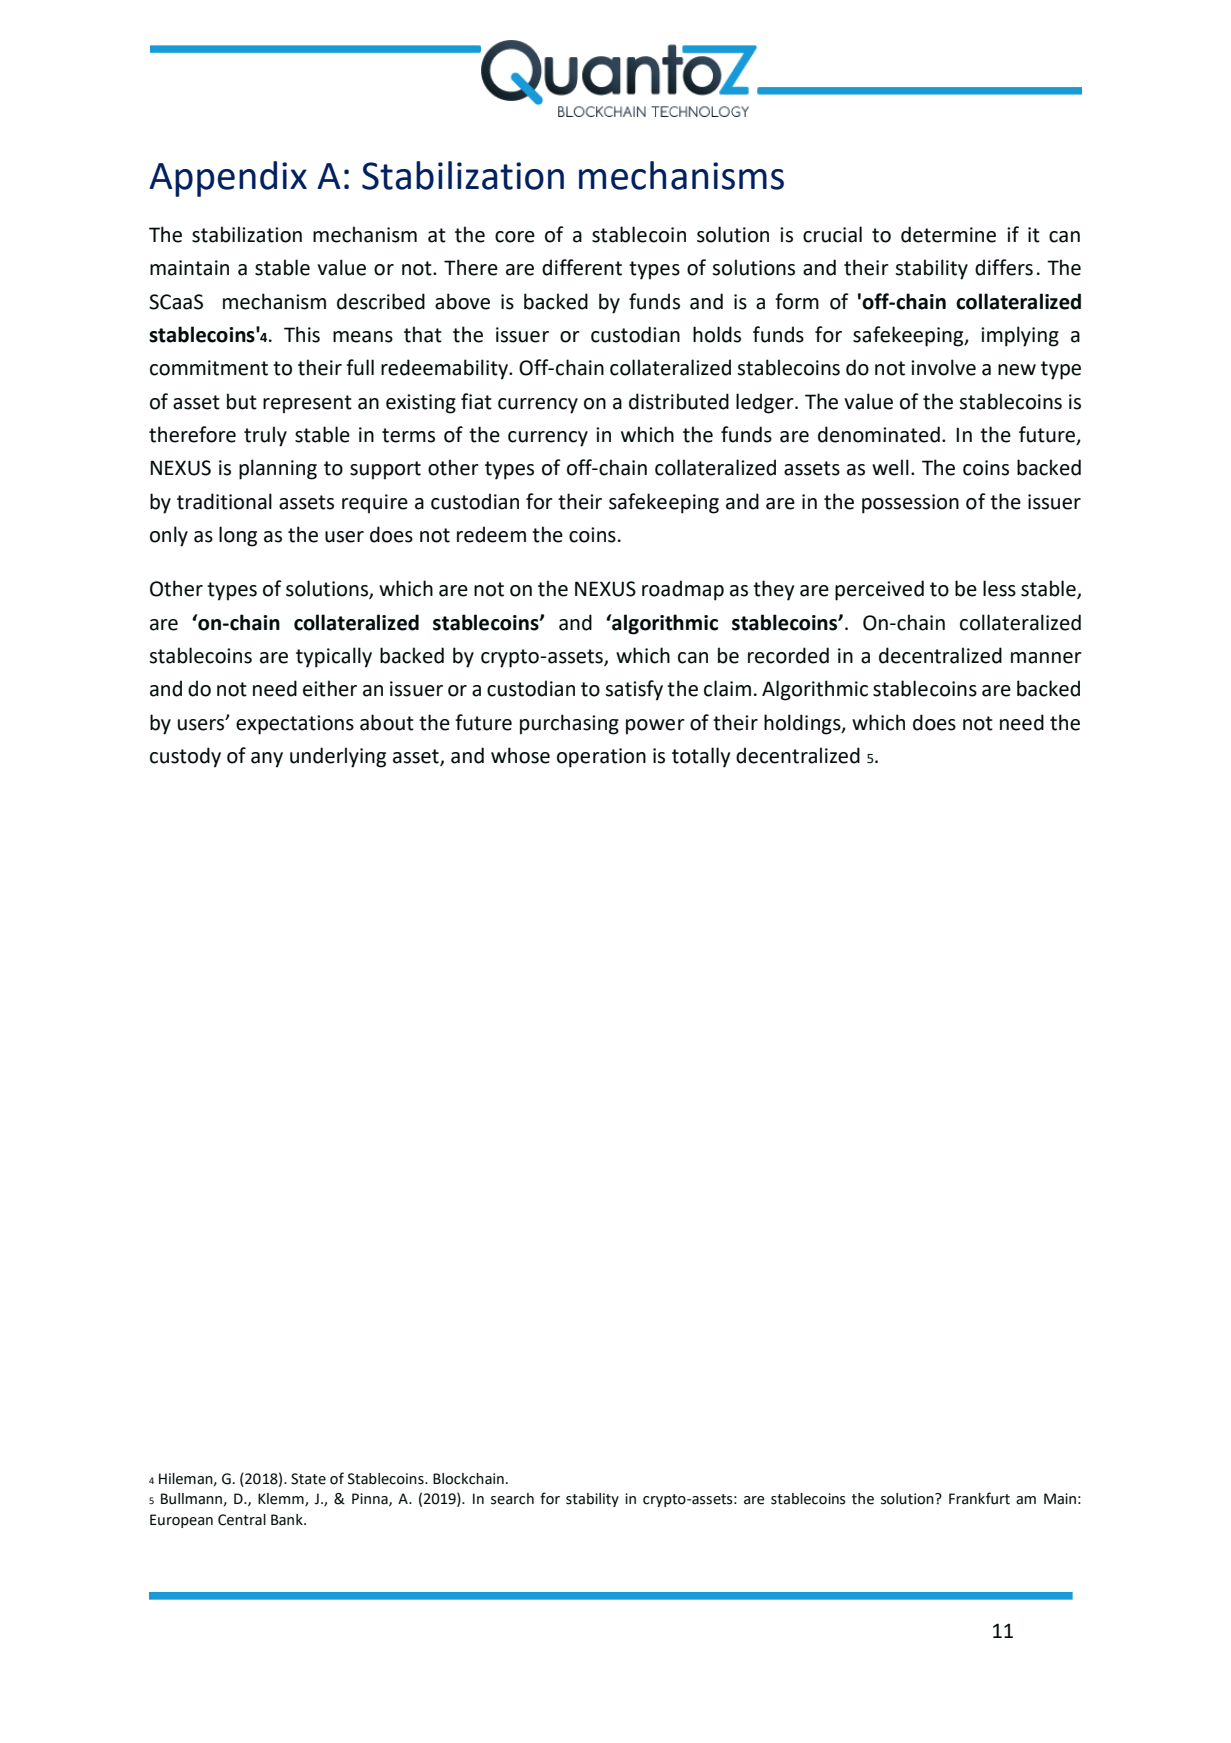  I want to click on State, so click(308, 1479).
